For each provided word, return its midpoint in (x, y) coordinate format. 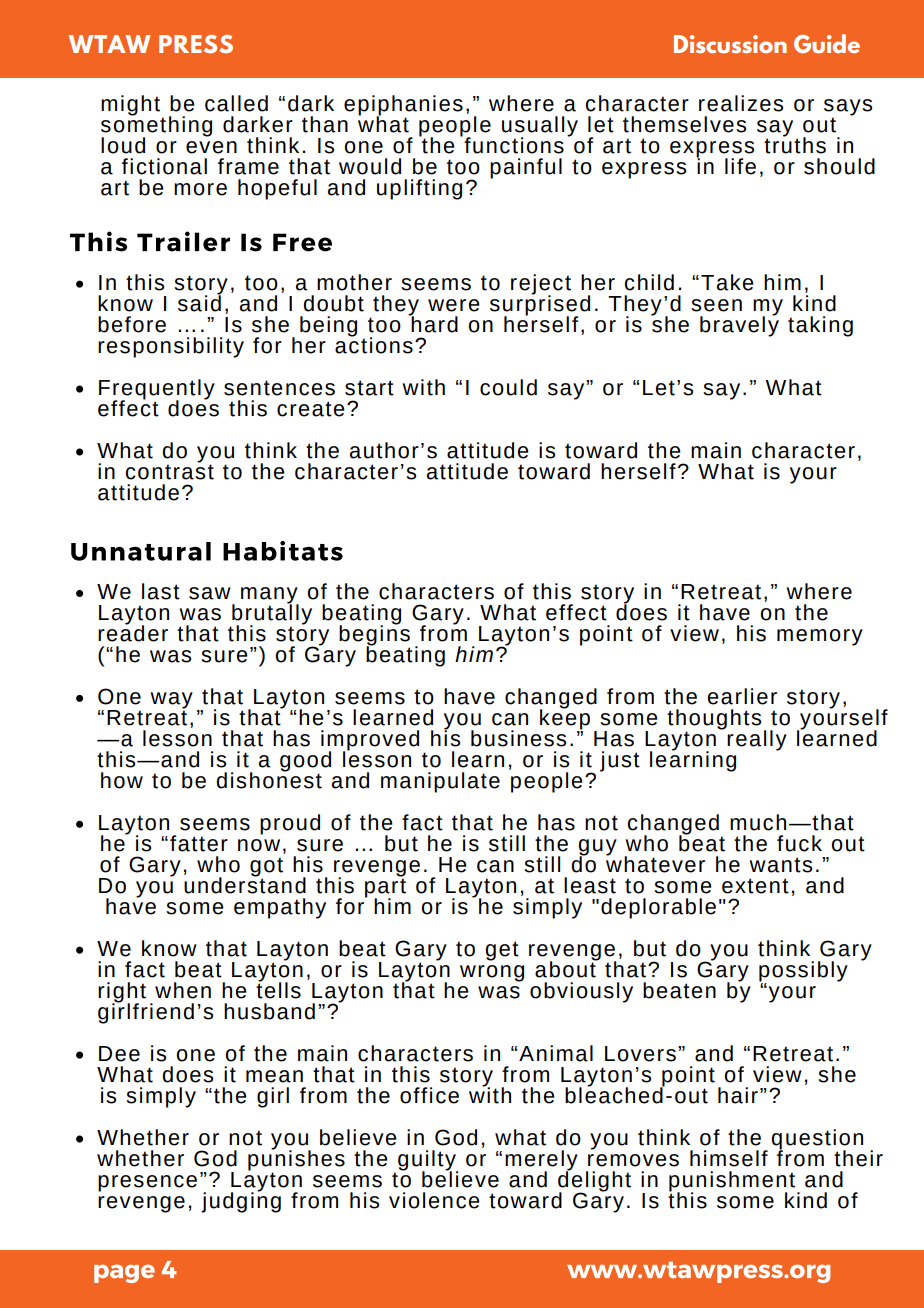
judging (241, 1201)
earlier (742, 696)
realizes (741, 103)
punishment (732, 1182)
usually (540, 127)
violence (434, 1200)
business (518, 738)
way (171, 701)
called (236, 103)
